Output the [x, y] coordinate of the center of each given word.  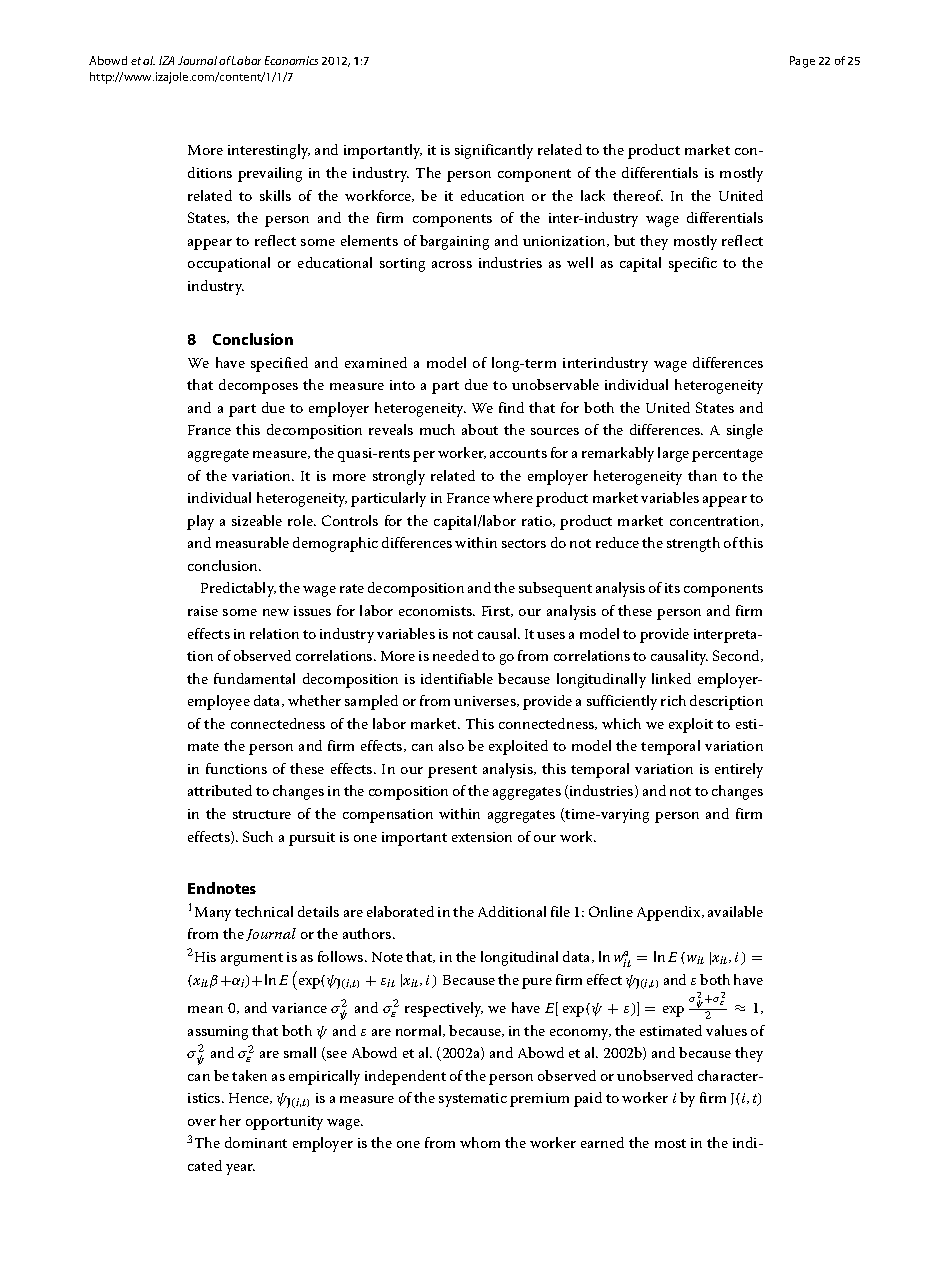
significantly [494, 151]
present [452, 771]
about [480, 429]
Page [802, 62]
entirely [739, 770]
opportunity [284, 1123]
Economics [291, 60]
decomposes [258, 386]
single [745, 431]
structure [262, 814]
